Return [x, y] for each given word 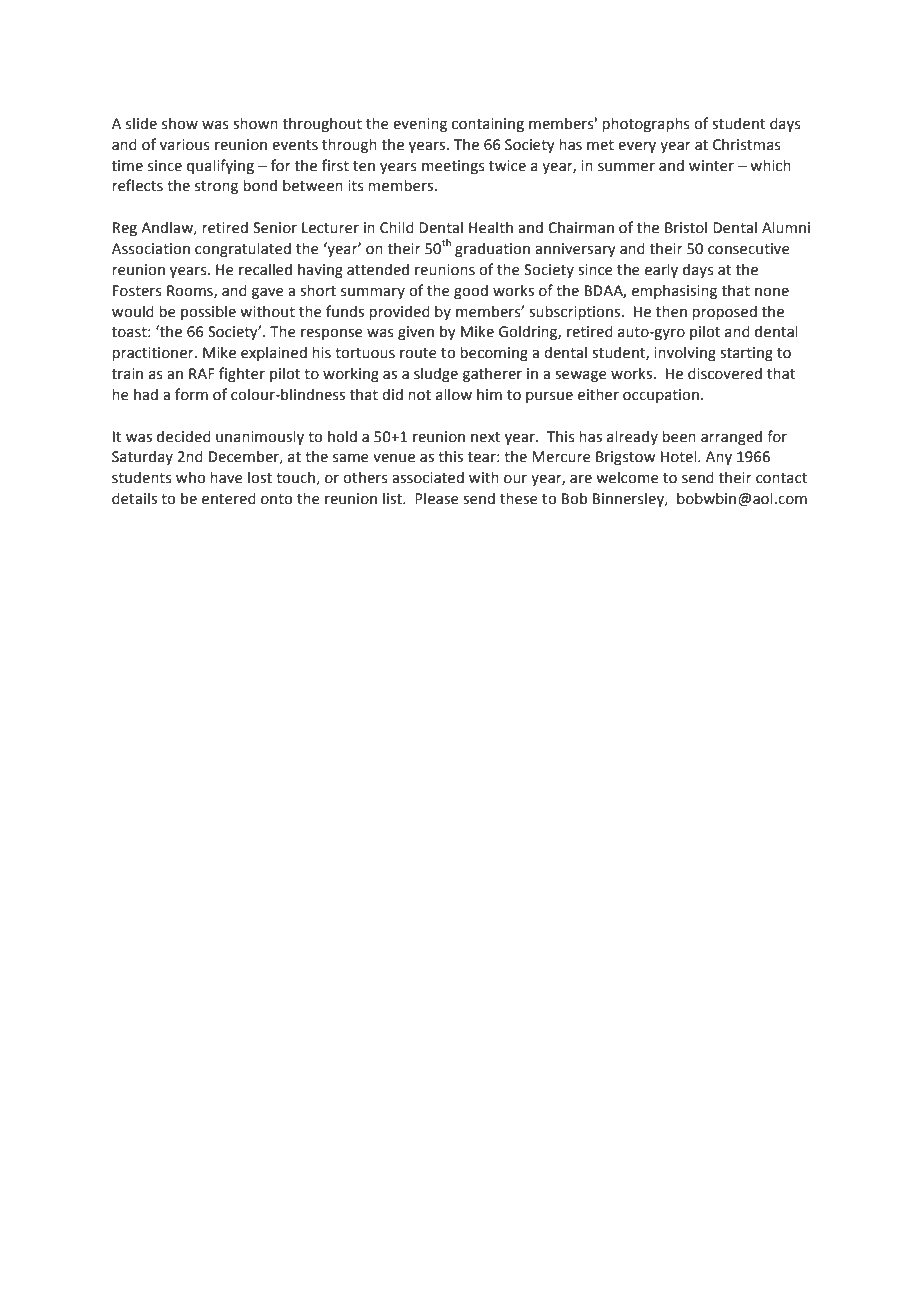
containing [488, 125]
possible [208, 312]
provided [399, 312]
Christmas [747, 144]
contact [781, 478]
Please [437, 498]
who [191, 478]
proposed [724, 312]
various [185, 145]
